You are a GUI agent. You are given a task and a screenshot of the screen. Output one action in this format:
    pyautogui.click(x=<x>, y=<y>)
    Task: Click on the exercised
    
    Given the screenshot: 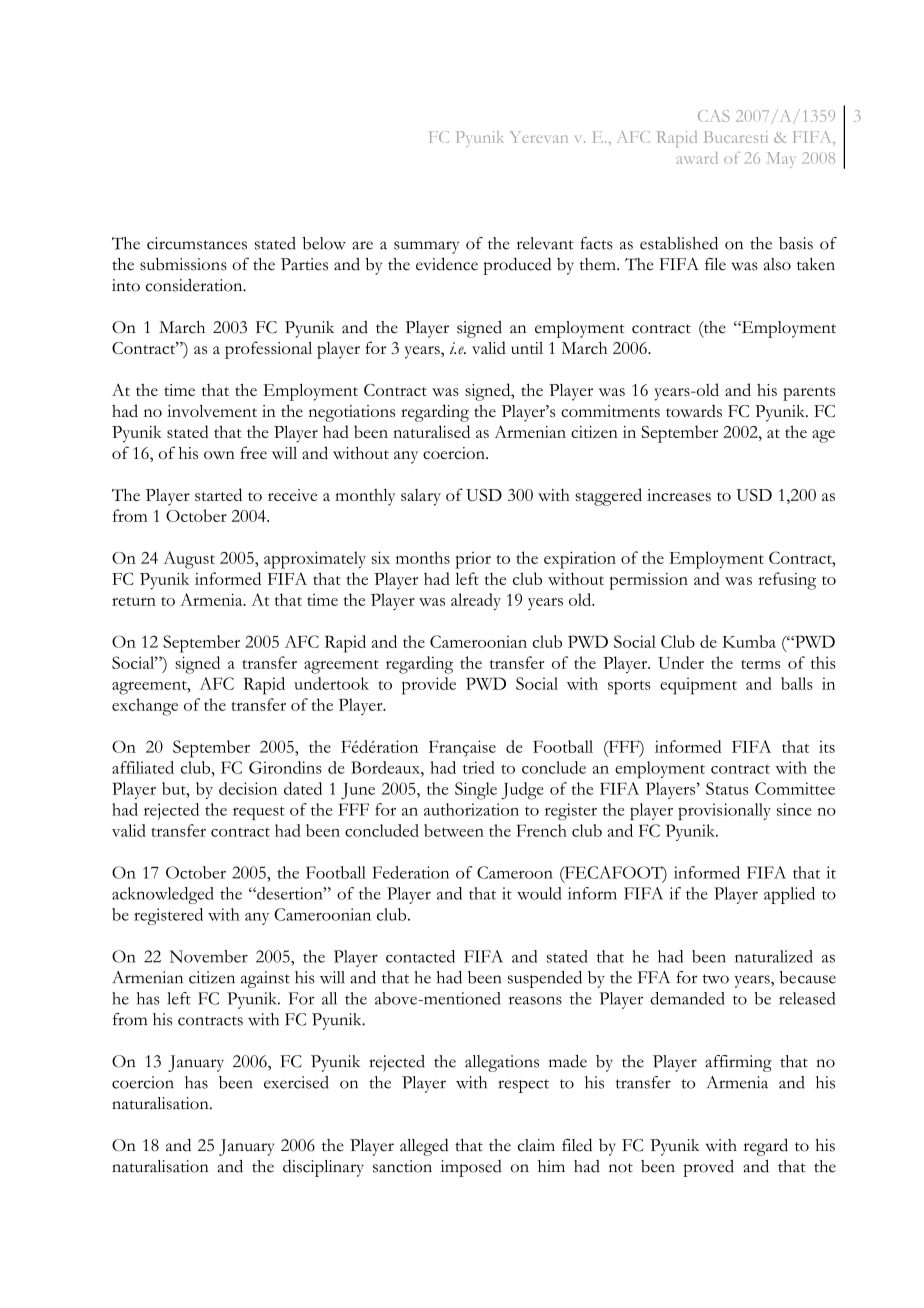 What is the action you would take?
    pyautogui.click(x=296, y=1082)
